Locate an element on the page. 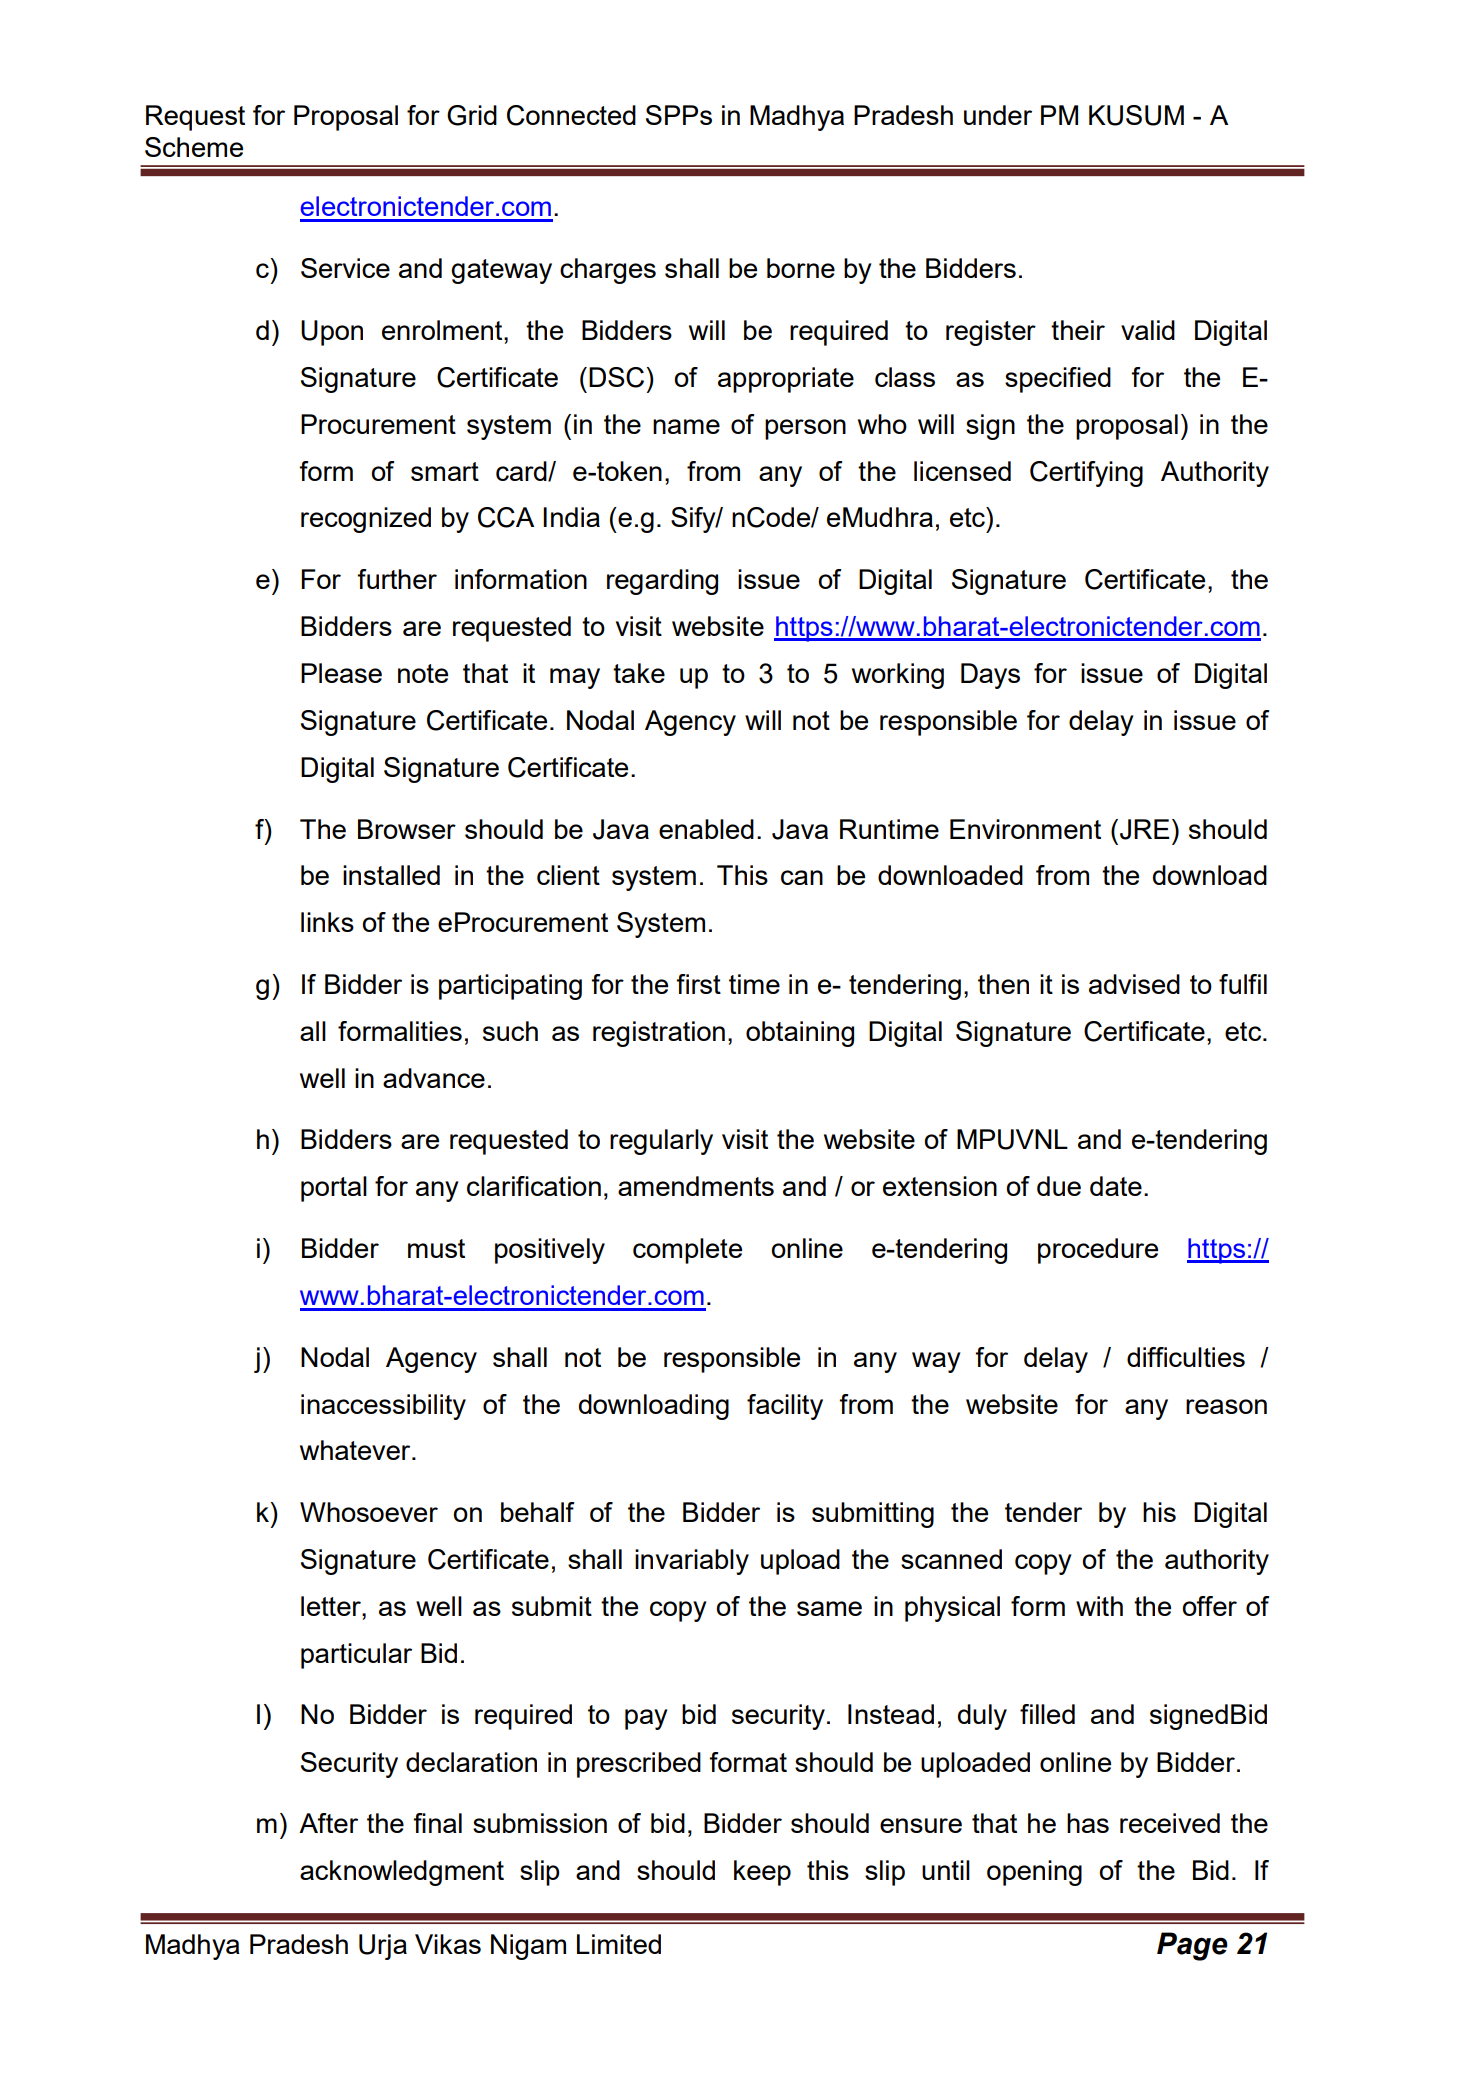 The image size is (1472, 2081). After is located at coordinates (328, 1823).
